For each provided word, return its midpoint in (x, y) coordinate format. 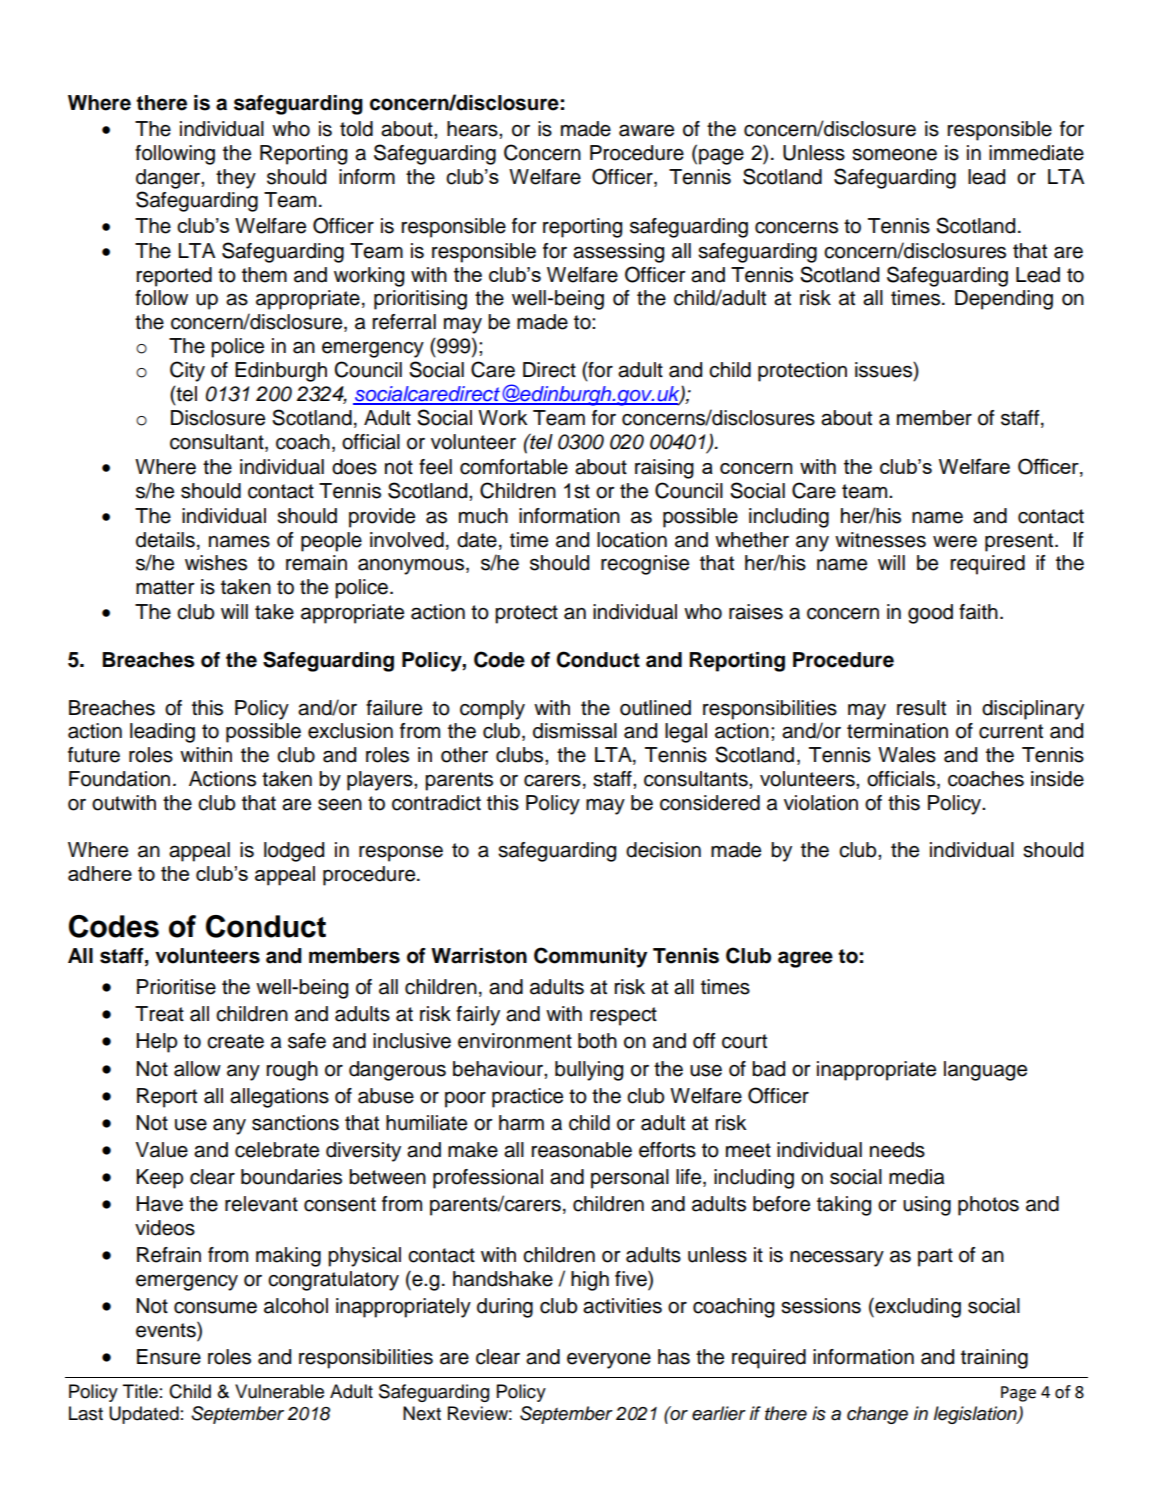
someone (894, 155)
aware (646, 130)
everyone (609, 1361)
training (994, 1359)
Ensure (169, 1357)
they (236, 179)
